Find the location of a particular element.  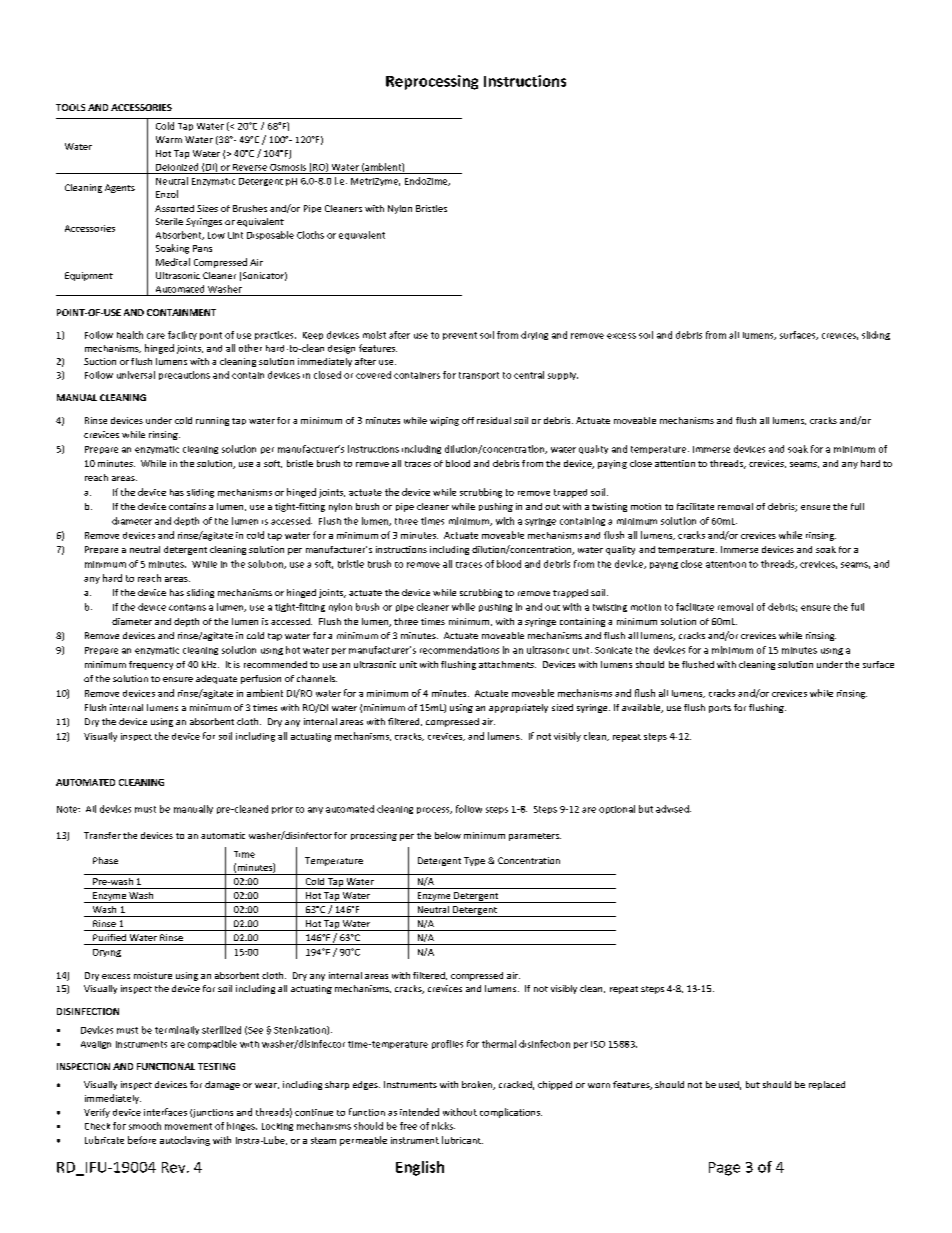

Transfer is located at coordinates (102, 835).
